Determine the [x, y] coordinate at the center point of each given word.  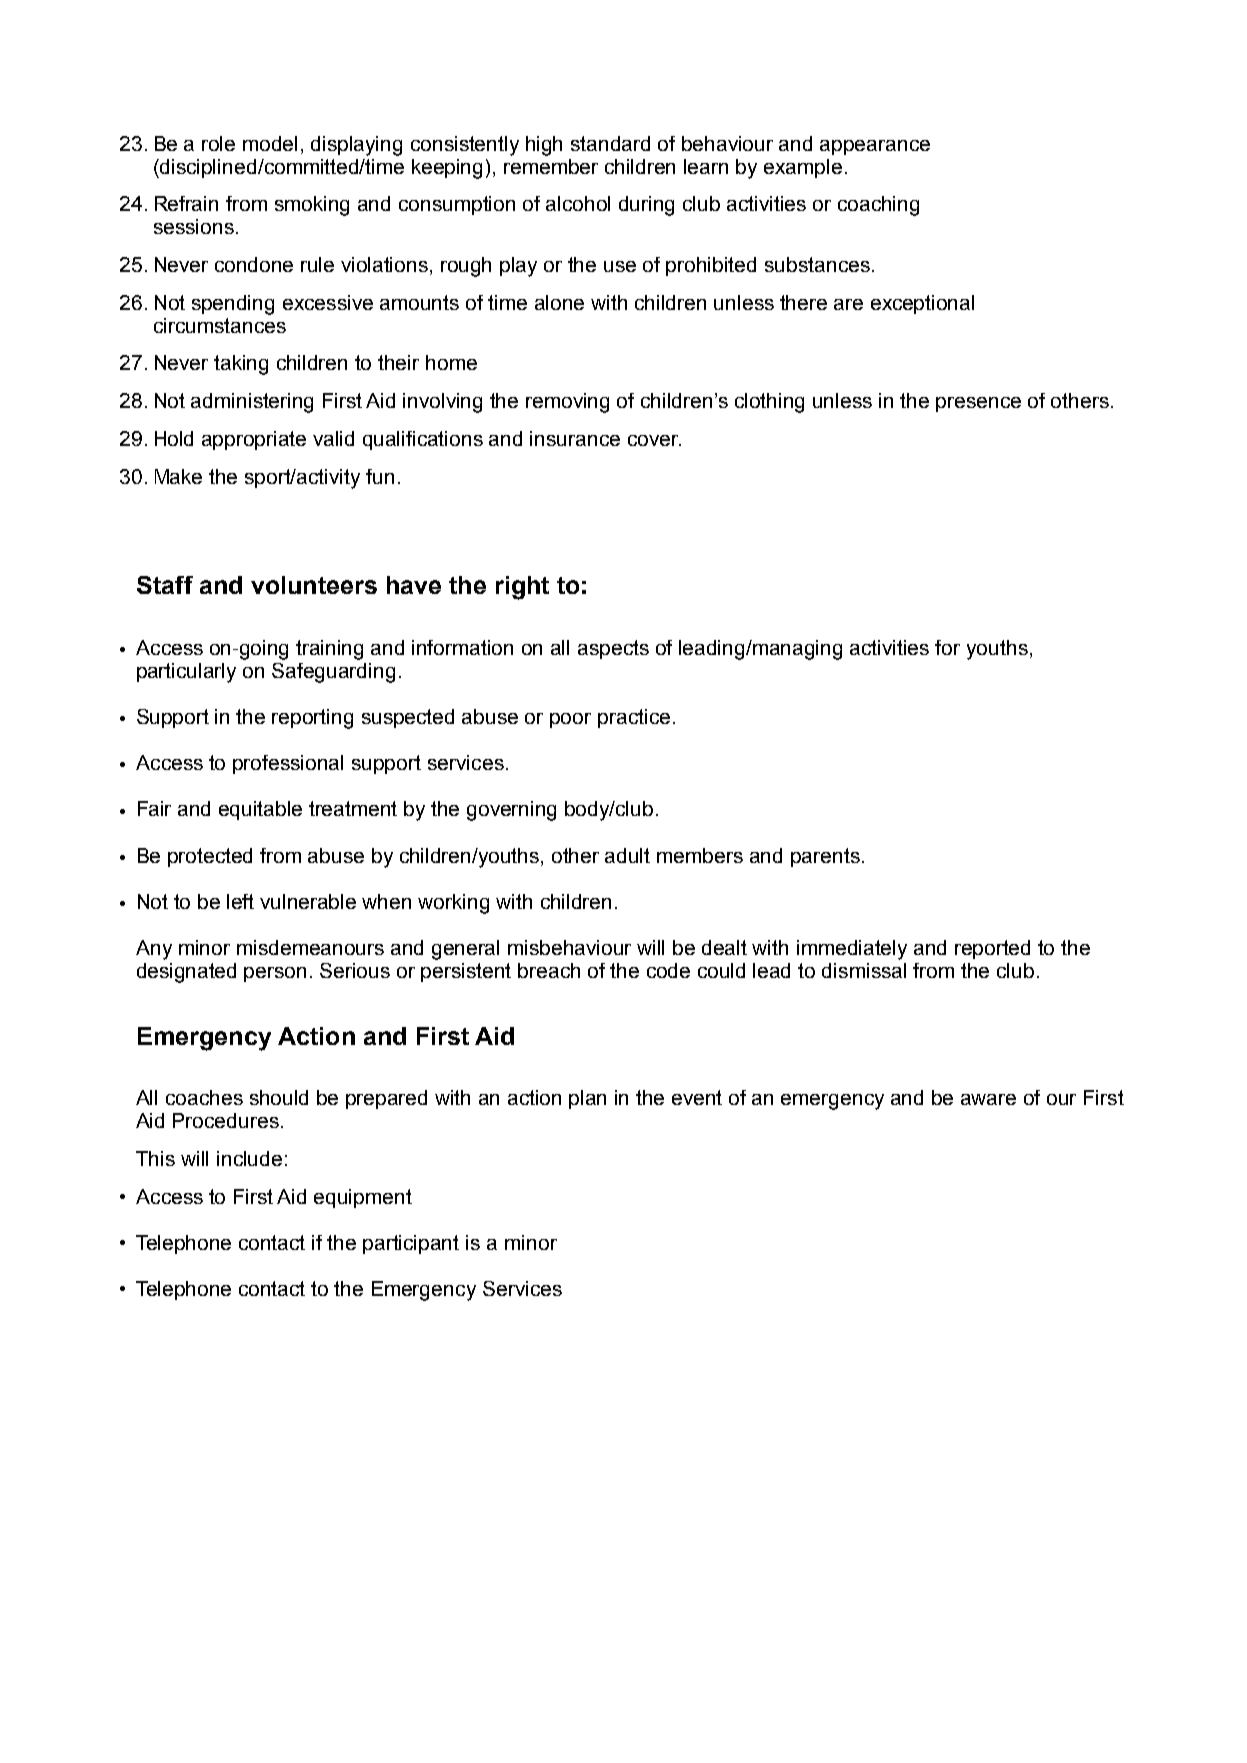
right [522, 588]
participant [411, 1244]
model [270, 143]
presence [978, 404]
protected [210, 857]
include [249, 1158]
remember [551, 166]
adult [627, 855]
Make [178, 476]
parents [825, 857]
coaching [878, 206]
